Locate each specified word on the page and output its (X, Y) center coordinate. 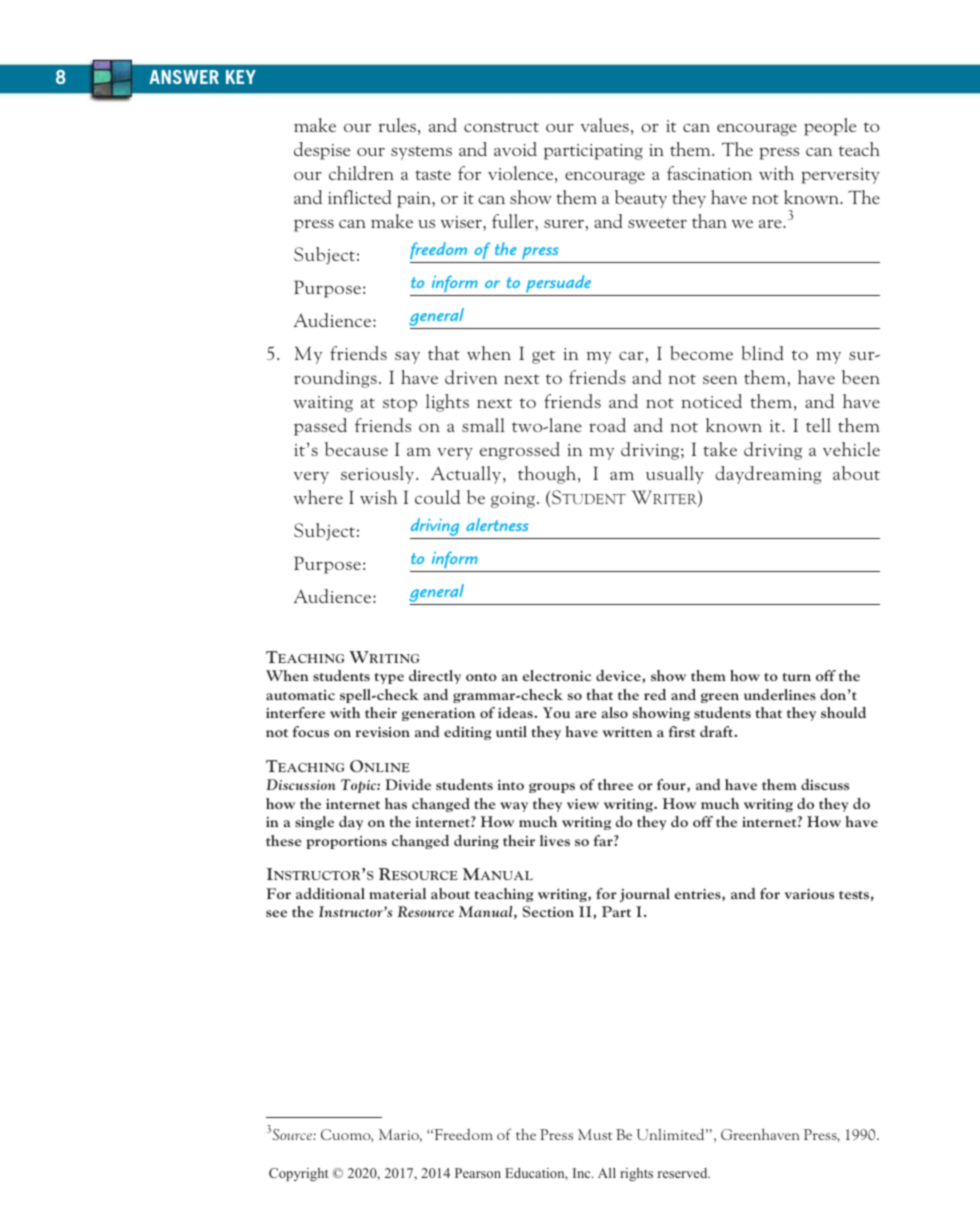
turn (796, 677)
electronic (557, 675)
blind (762, 353)
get (543, 357)
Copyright (298, 1174)
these (284, 840)
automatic (300, 695)
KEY (241, 77)
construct (501, 127)
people (830, 127)
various (809, 893)
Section (548, 911)
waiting (323, 404)
